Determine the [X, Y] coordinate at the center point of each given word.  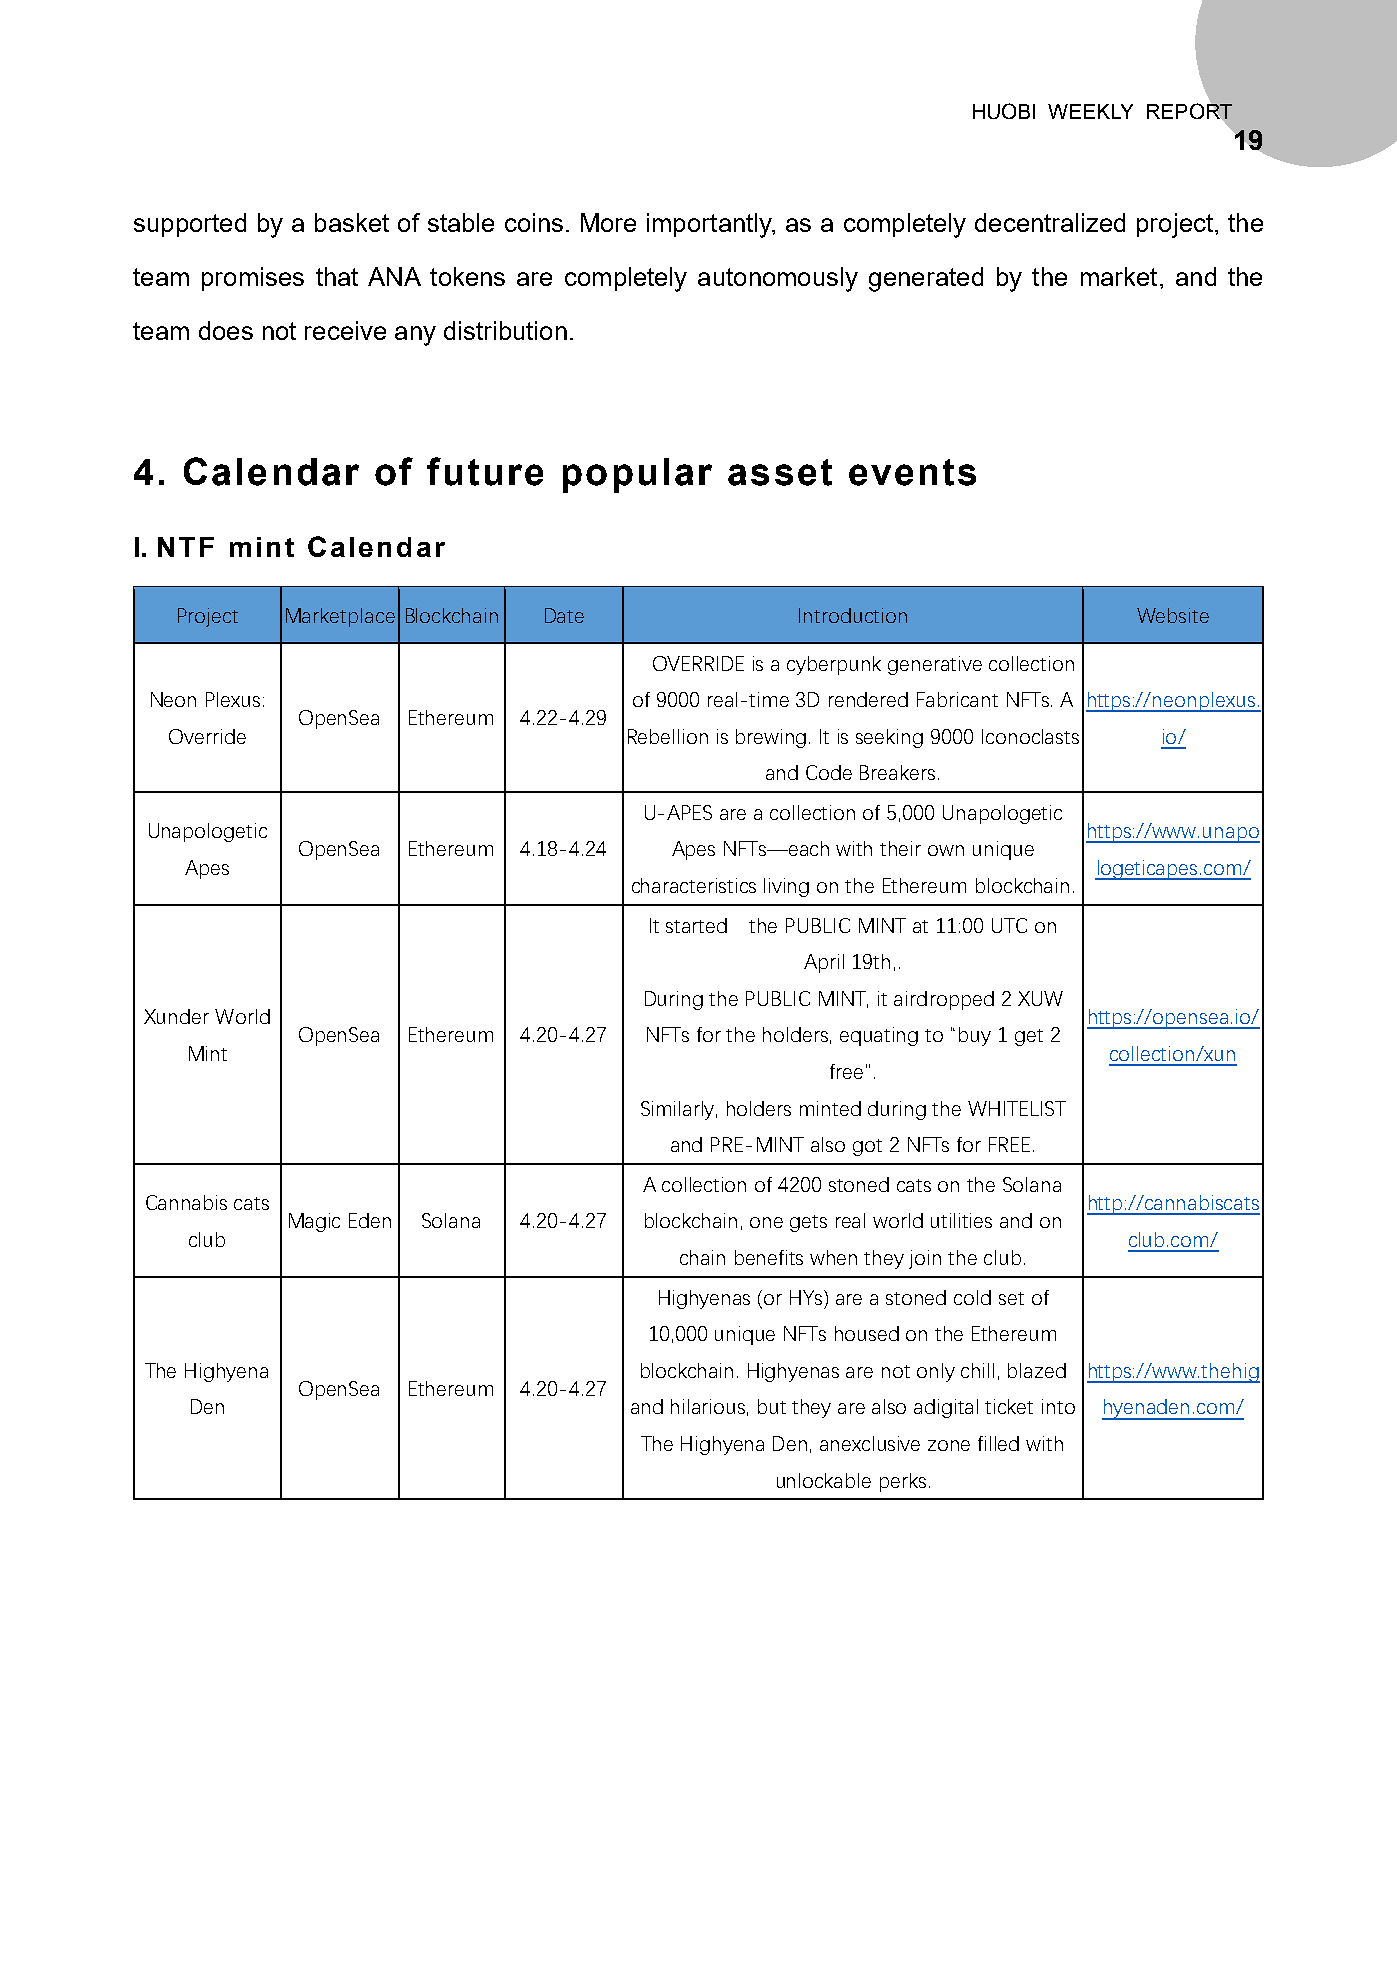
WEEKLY [1090, 111]
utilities [961, 1220]
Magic [314, 1222]
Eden [370, 1220]
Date [564, 615]
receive [345, 330]
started [696, 925]
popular [637, 475]
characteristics [694, 885]
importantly [710, 225]
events [912, 472]
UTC [1009, 925]
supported [190, 225]
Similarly [679, 1110]
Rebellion [668, 736]
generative [935, 665]
